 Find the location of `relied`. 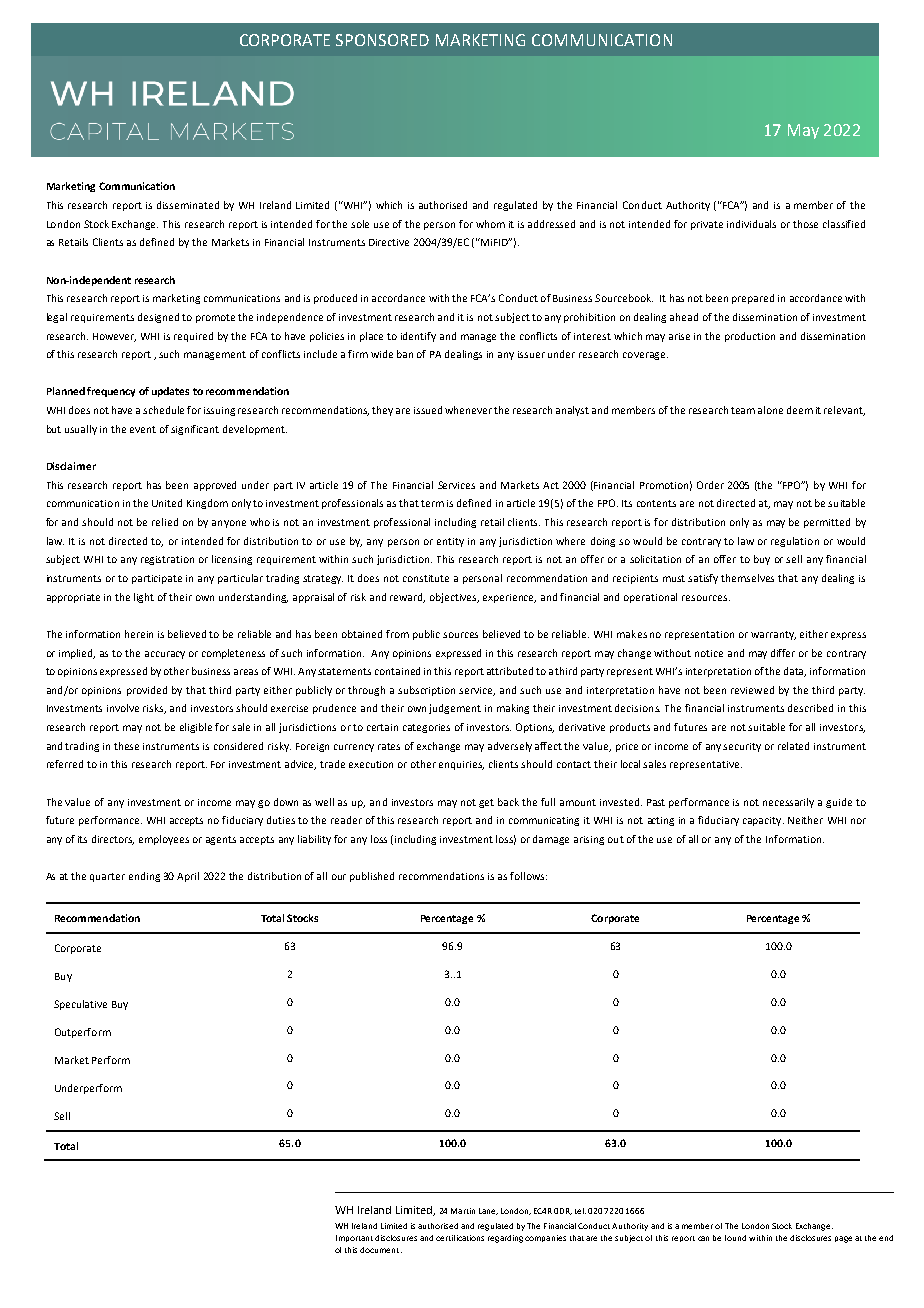

relied is located at coordinates (165, 522).
